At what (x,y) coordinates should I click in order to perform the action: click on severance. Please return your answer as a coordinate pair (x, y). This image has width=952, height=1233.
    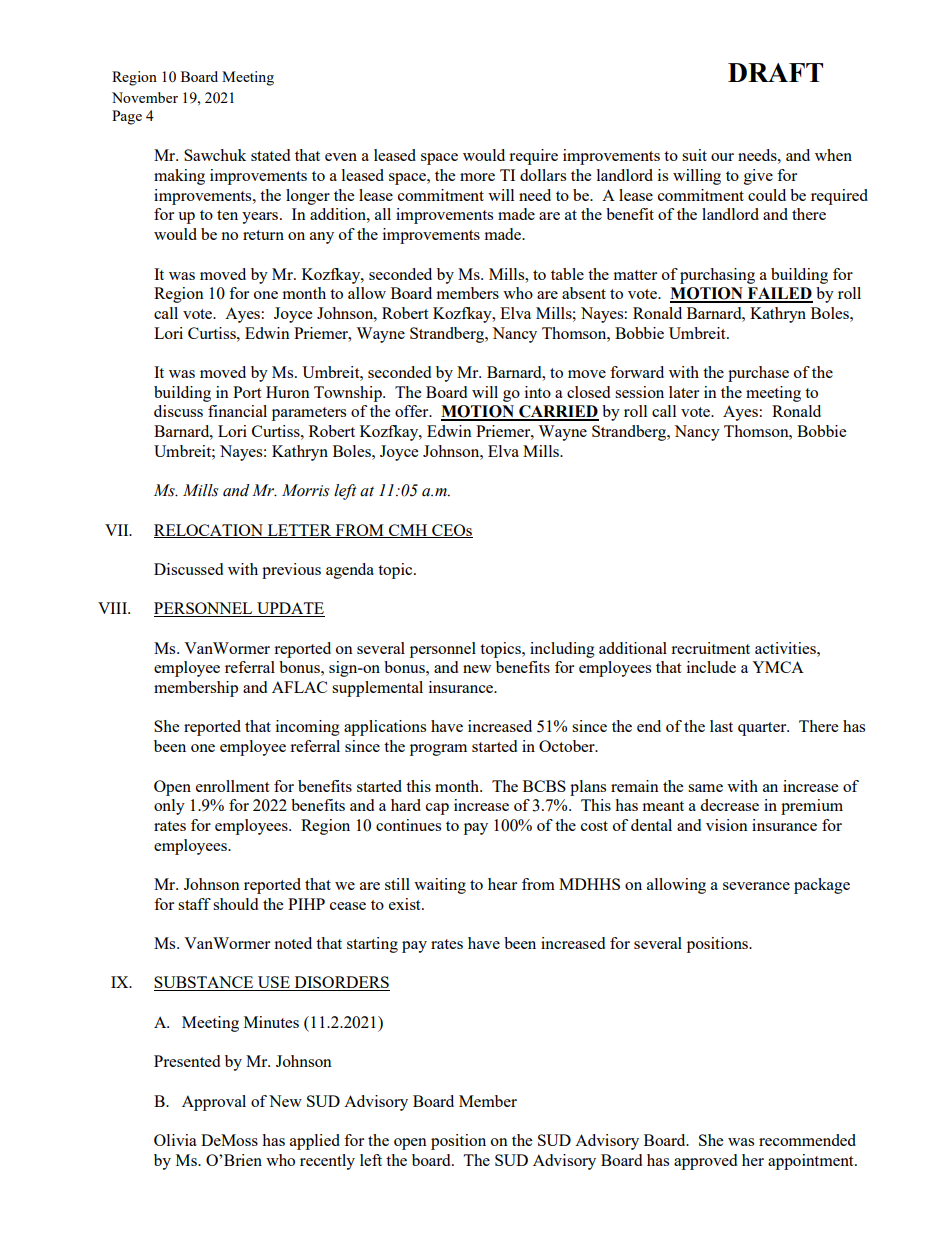
    Looking at the image, I should click on (756, 886).
